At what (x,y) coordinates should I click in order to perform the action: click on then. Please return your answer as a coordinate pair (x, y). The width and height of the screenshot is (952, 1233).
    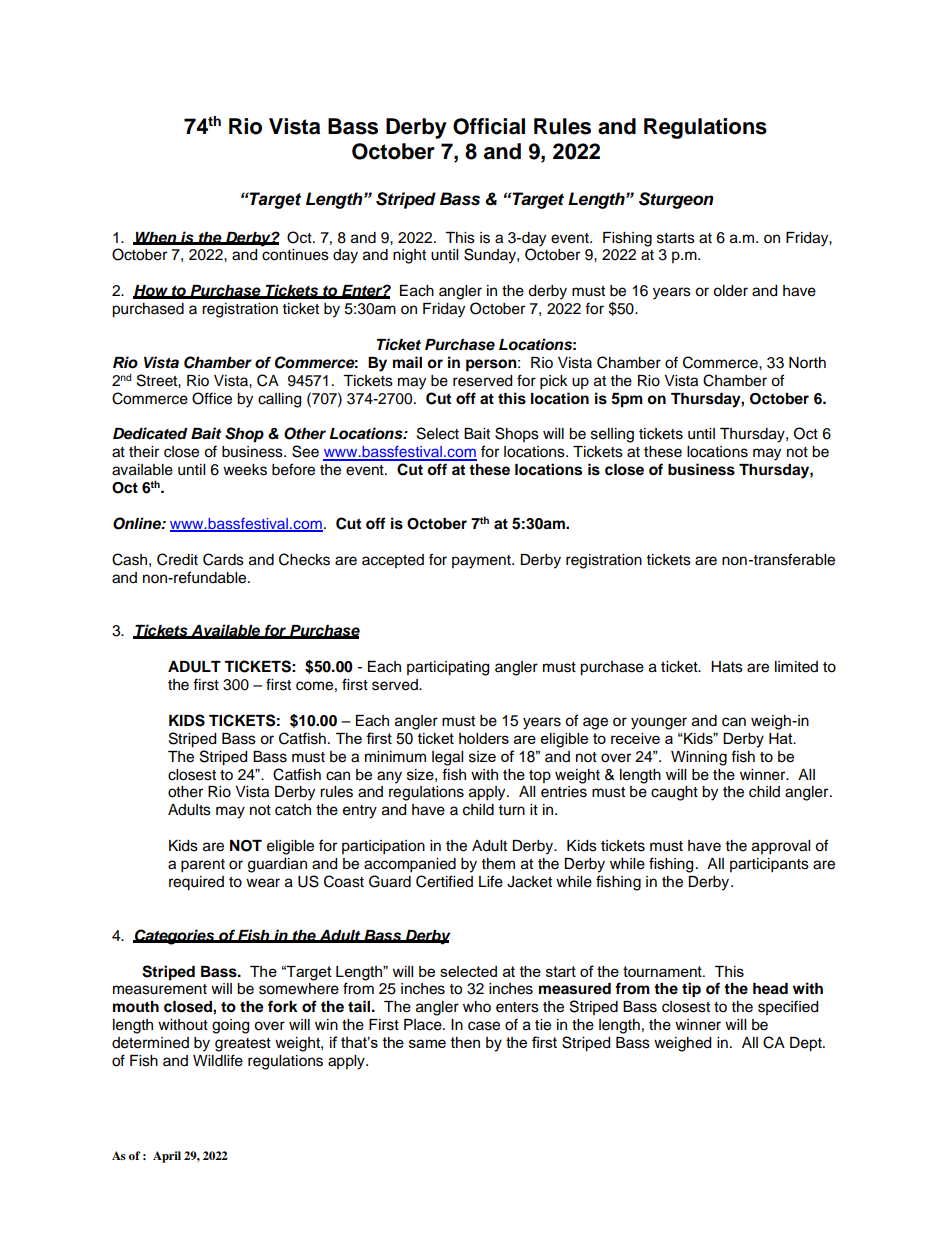
    Looking at the image, I should click on (465, 1042).
